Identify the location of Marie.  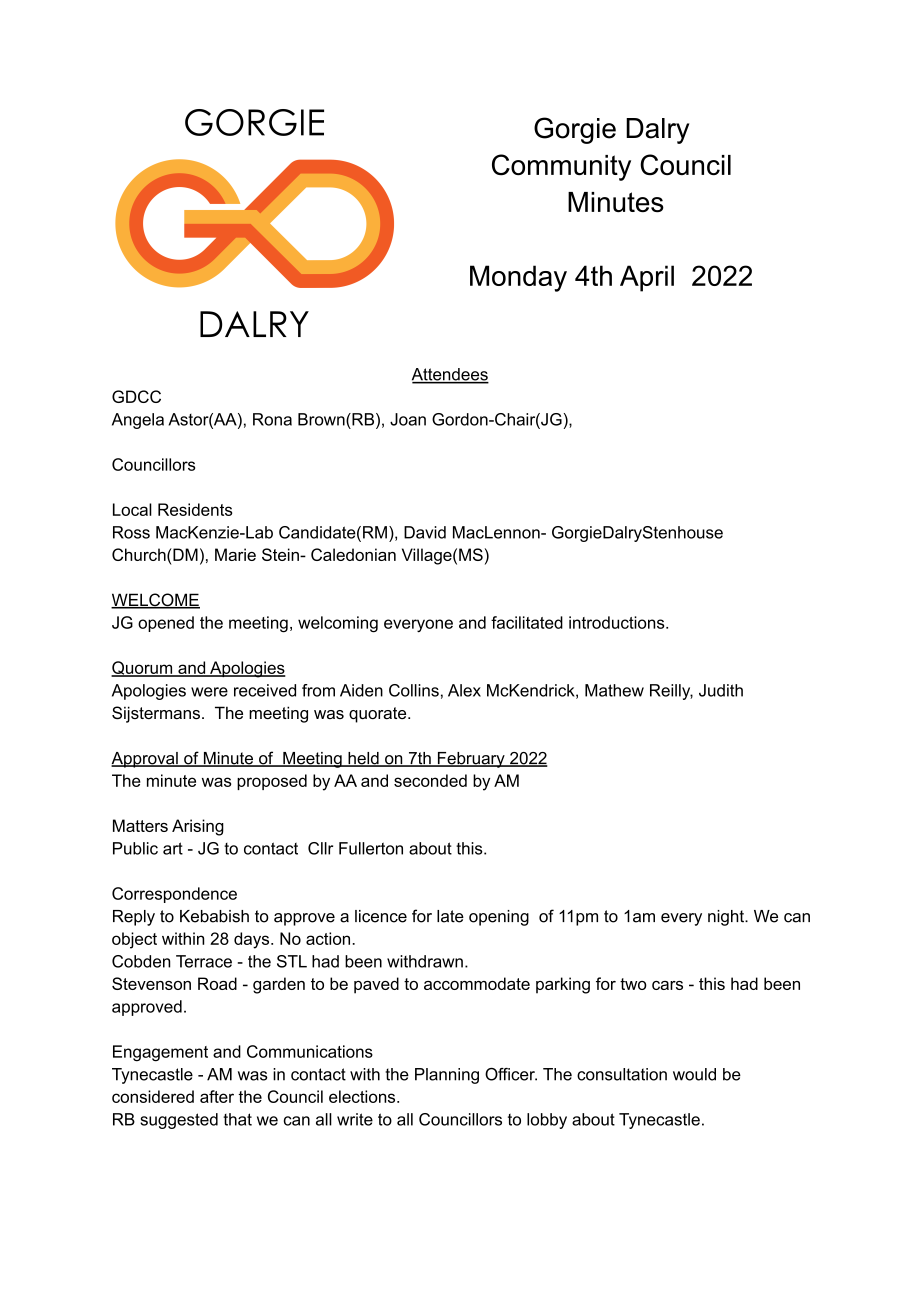
(235, 554).
